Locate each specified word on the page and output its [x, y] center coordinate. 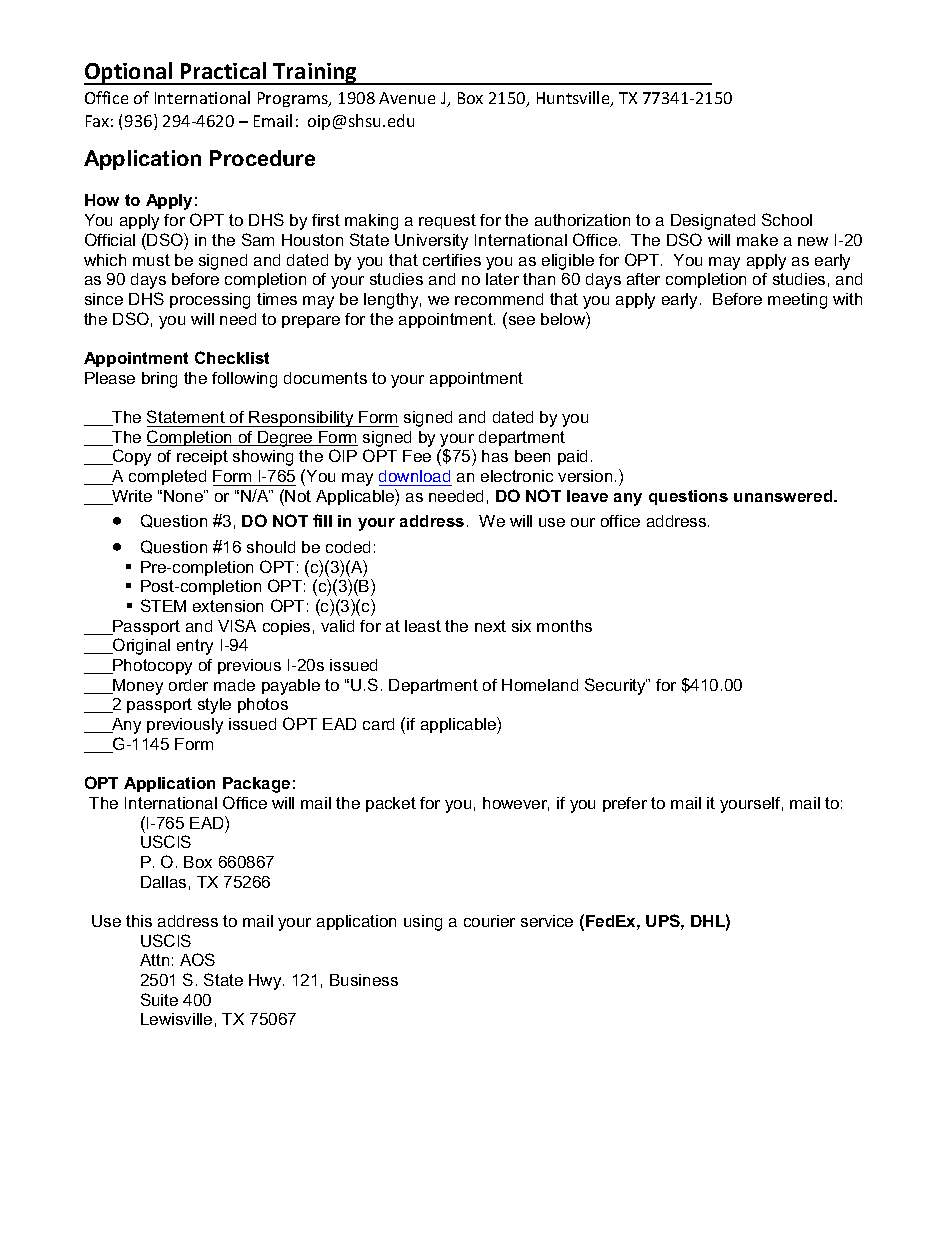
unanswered [784, 496]
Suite [159, 999]
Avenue [407, 98]
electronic [517, 476]
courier [489, 921]
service [547, 921]
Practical [223, 70]
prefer [625, 804]
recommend [499, 299]
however [516, 804]
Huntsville [574, 99]
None [184, 496]
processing [210, 301]
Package [256, 785]
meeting [797, 301]
